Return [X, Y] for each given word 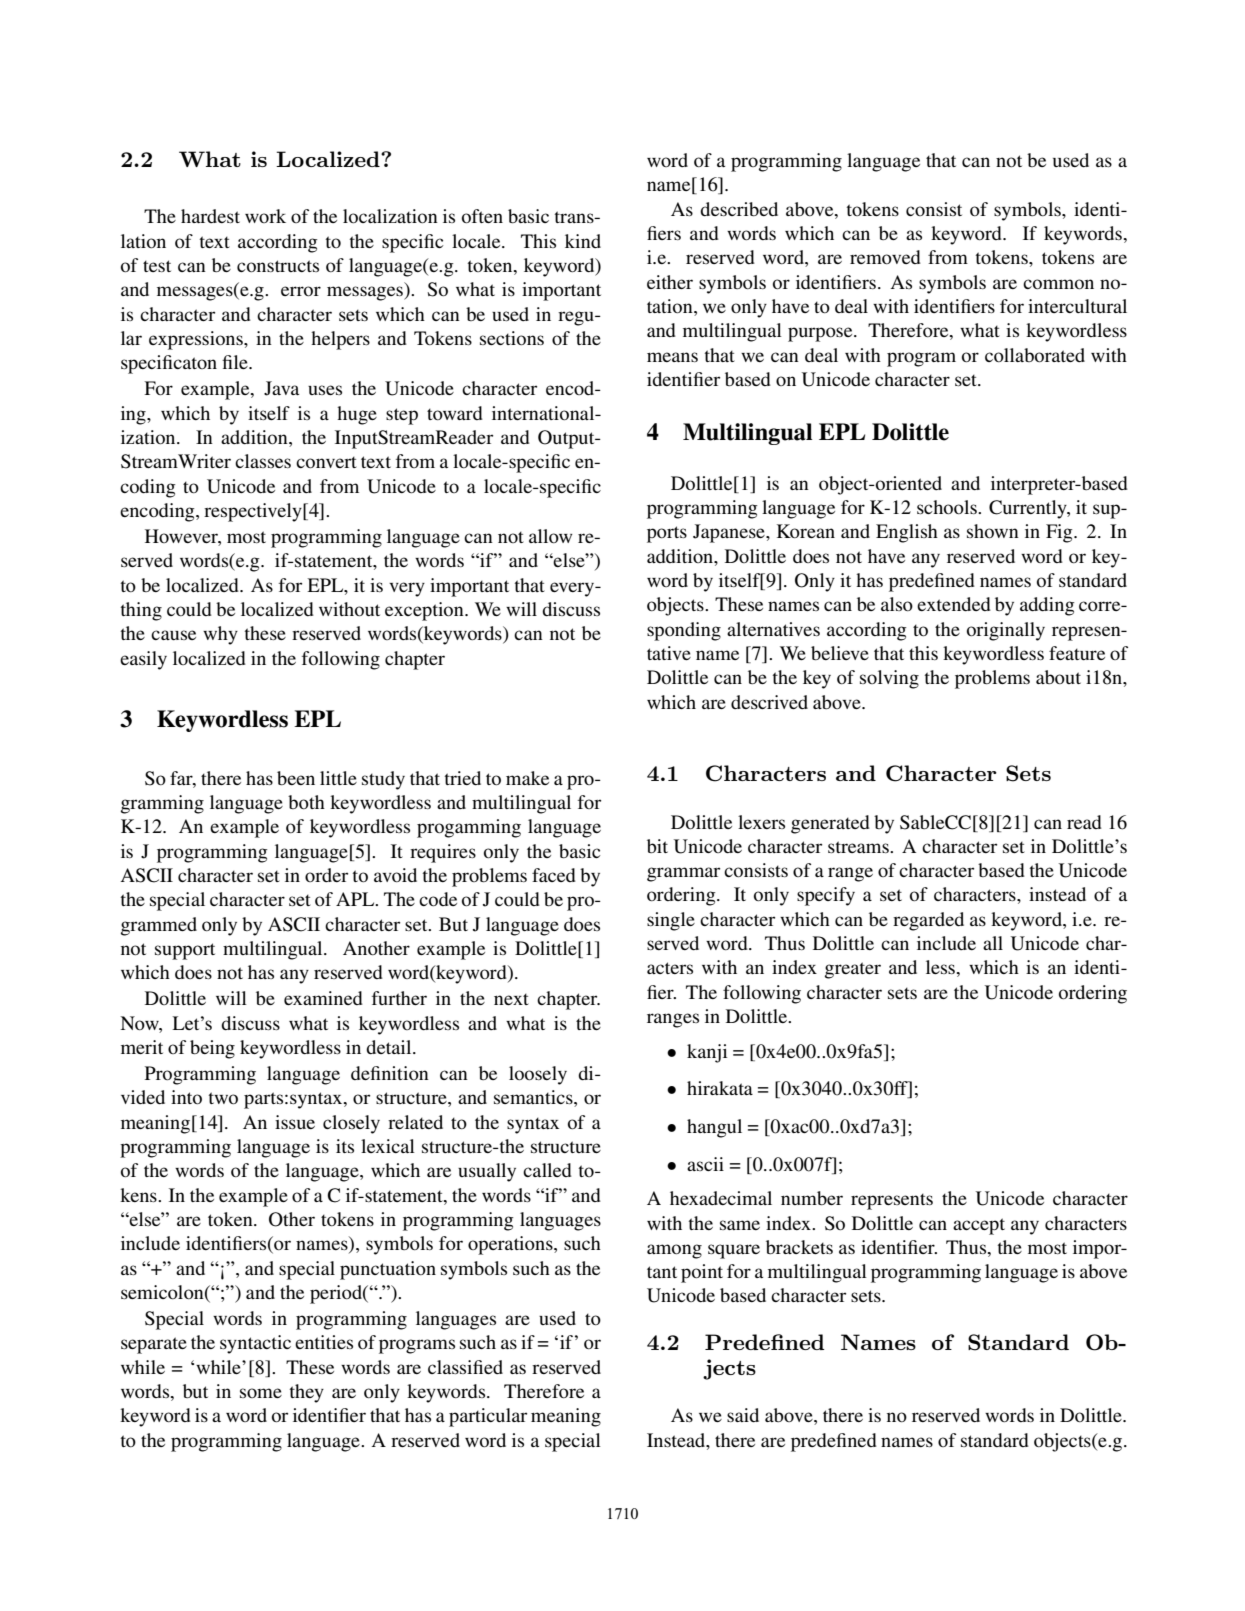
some [261, 1393]
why [220, 635]
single [671, 921]
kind [583, 241]
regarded [928, 921]
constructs [278, 266]
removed [885, 257]
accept [979, 1226]
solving [889, 679]
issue [295, 1122]
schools [948, 507]
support [185, 951]
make [527, 778]
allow [551, 536]
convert [326, 462]
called [547, 1170]
